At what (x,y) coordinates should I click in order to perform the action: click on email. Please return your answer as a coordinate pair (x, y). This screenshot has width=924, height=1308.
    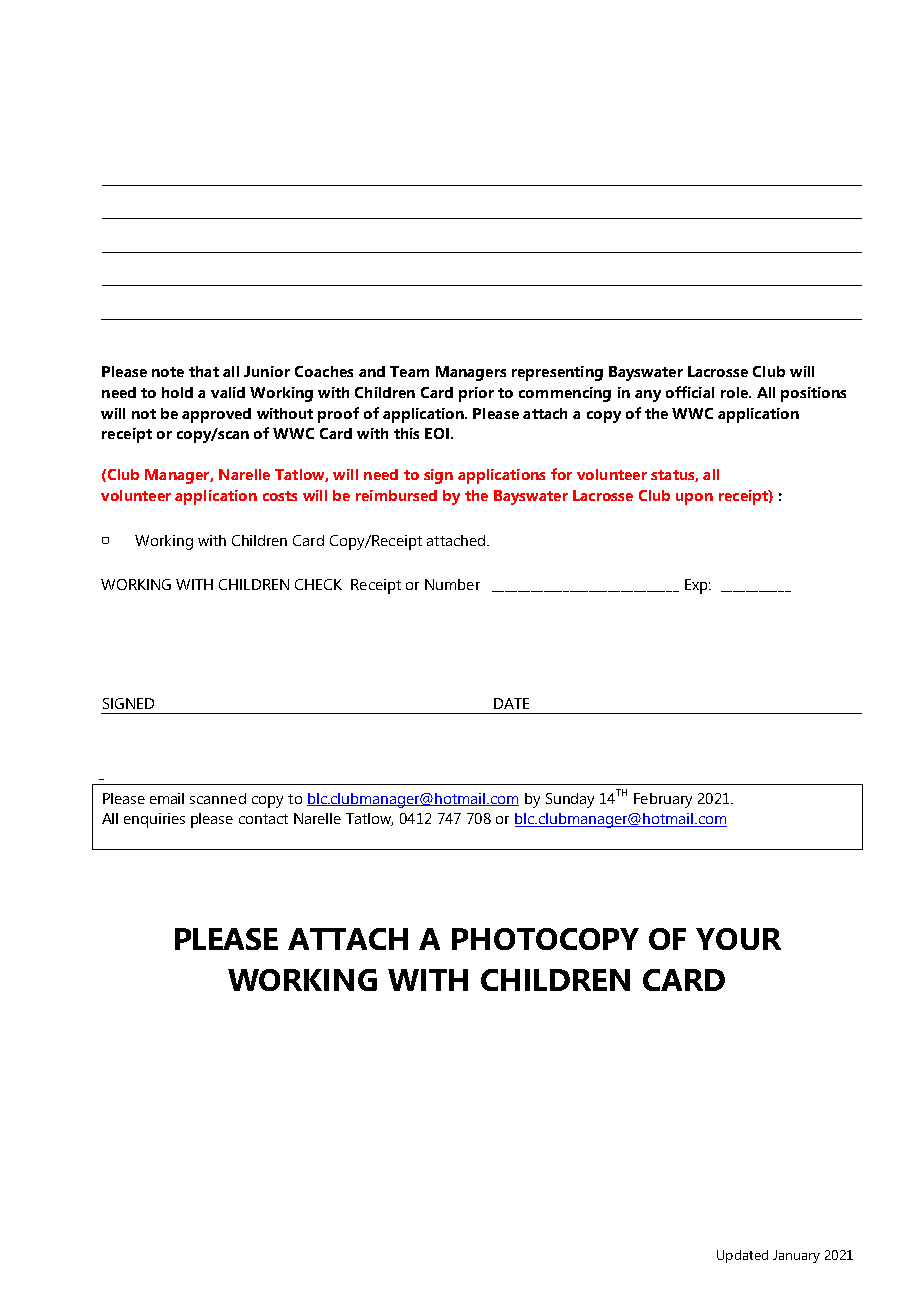
    Looking at the image, I should click on (167, 798).
